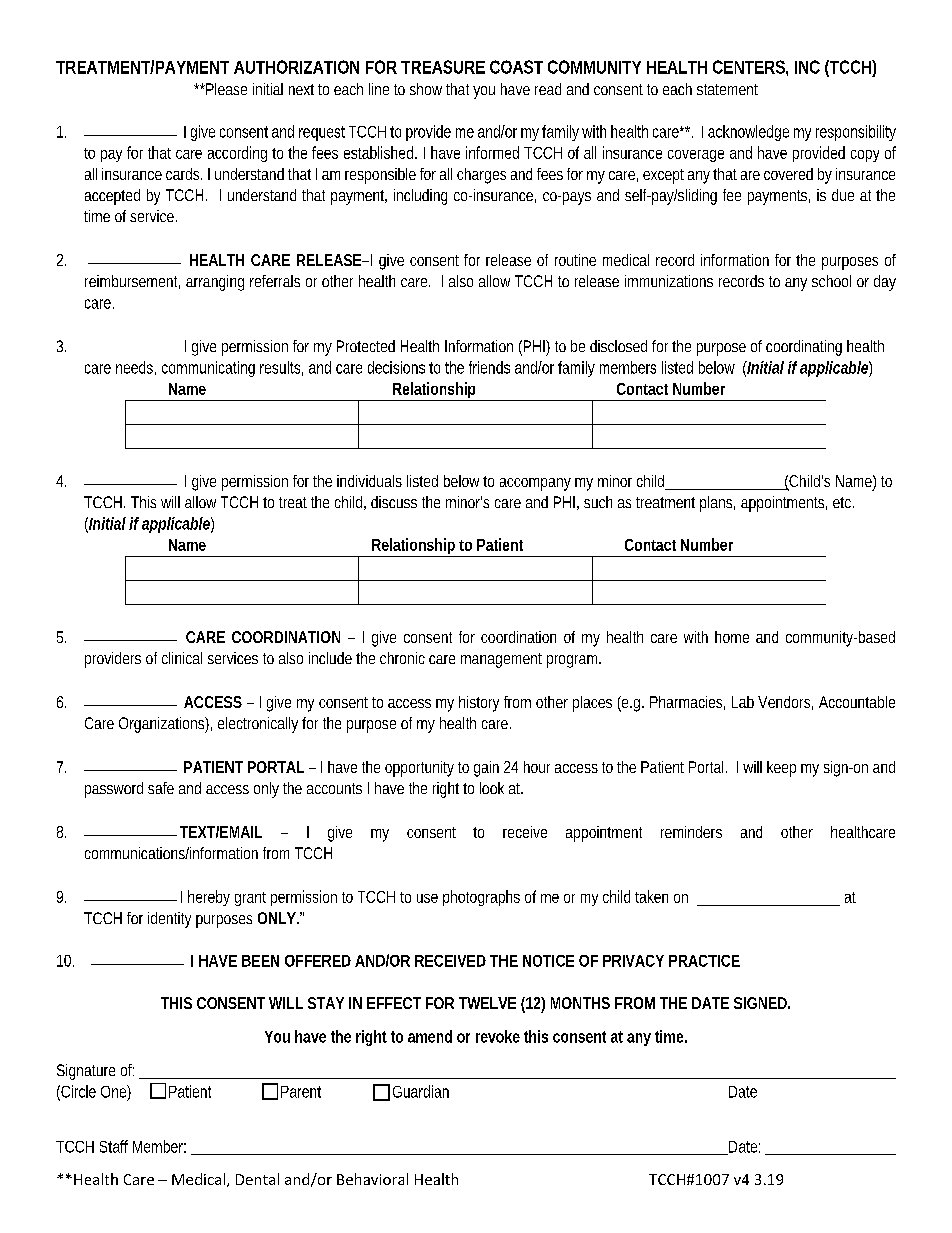 The width and height of the screenshot is (952, 1233). What do you see at coordinates (225, 89) in the screenshot?
I see `Please` at bounding box center [225, 89].
